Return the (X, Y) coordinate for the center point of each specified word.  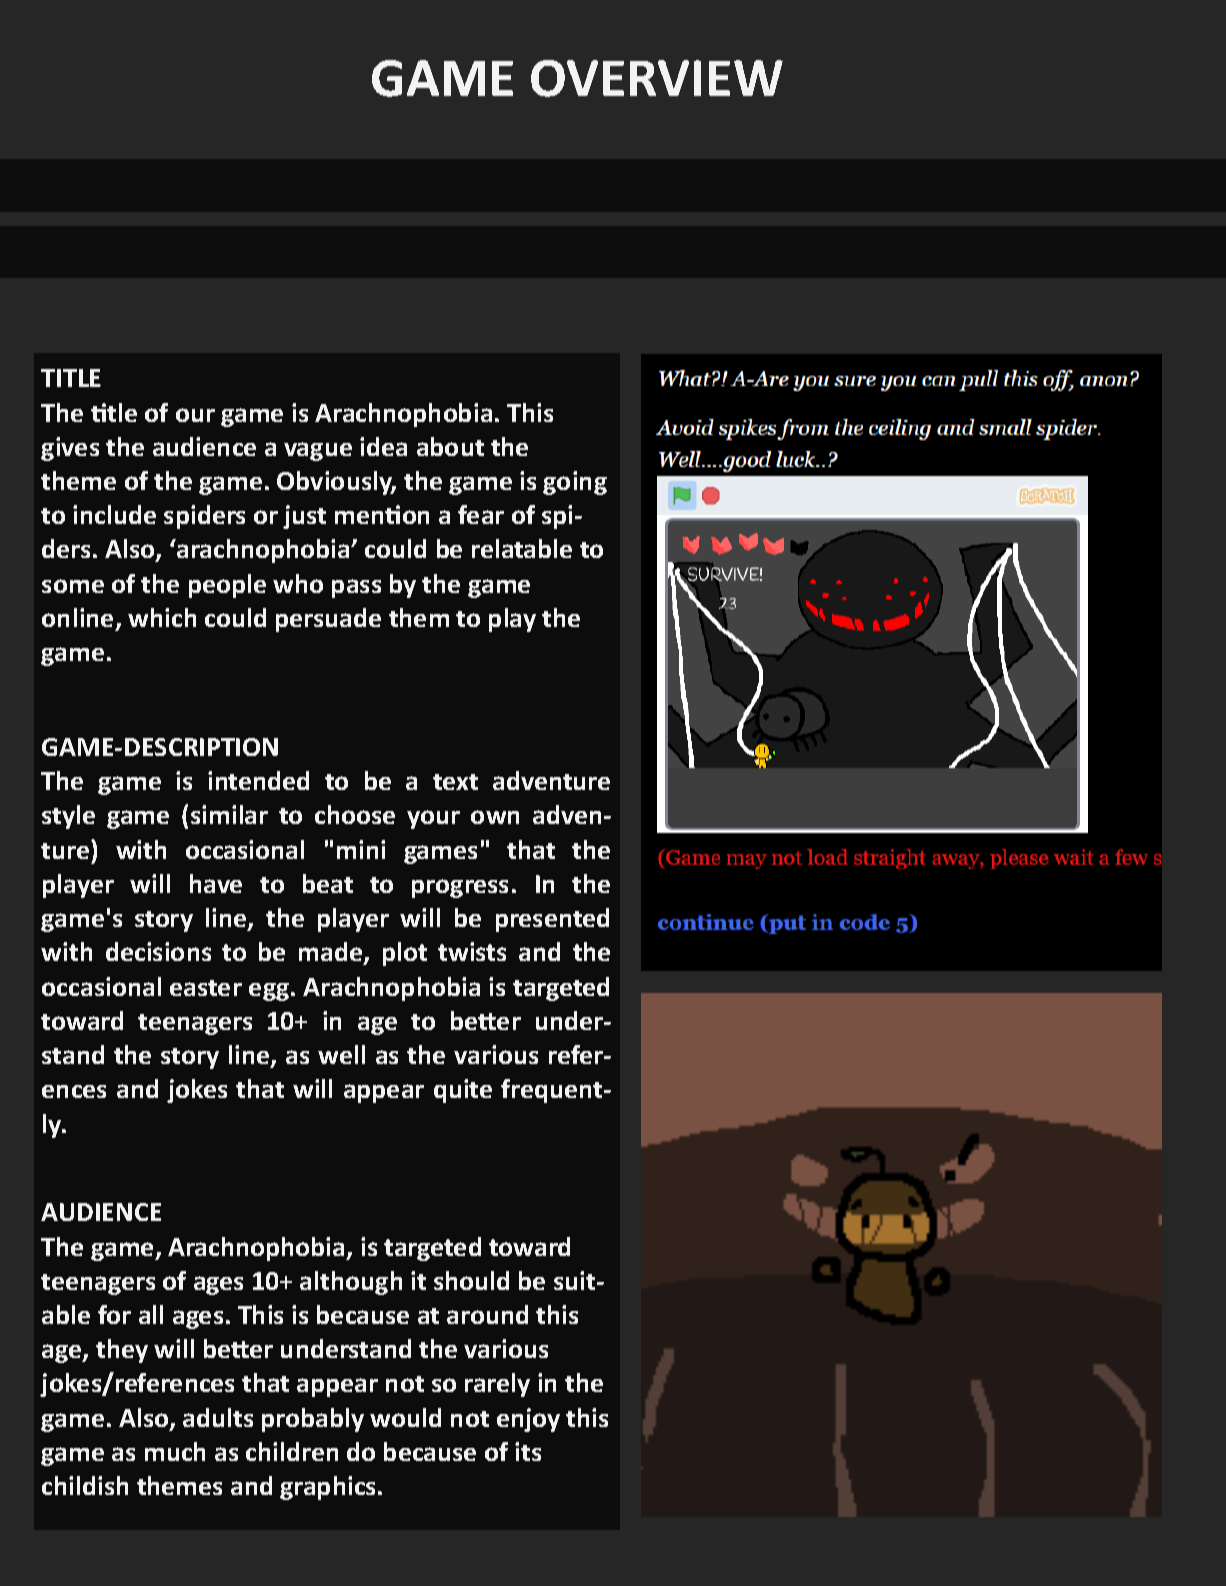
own (495, 817)
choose (355, 814)
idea (383, 446)
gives (70, 449)
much (175, 1451)
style (68, 817)
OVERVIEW (657, 78)
